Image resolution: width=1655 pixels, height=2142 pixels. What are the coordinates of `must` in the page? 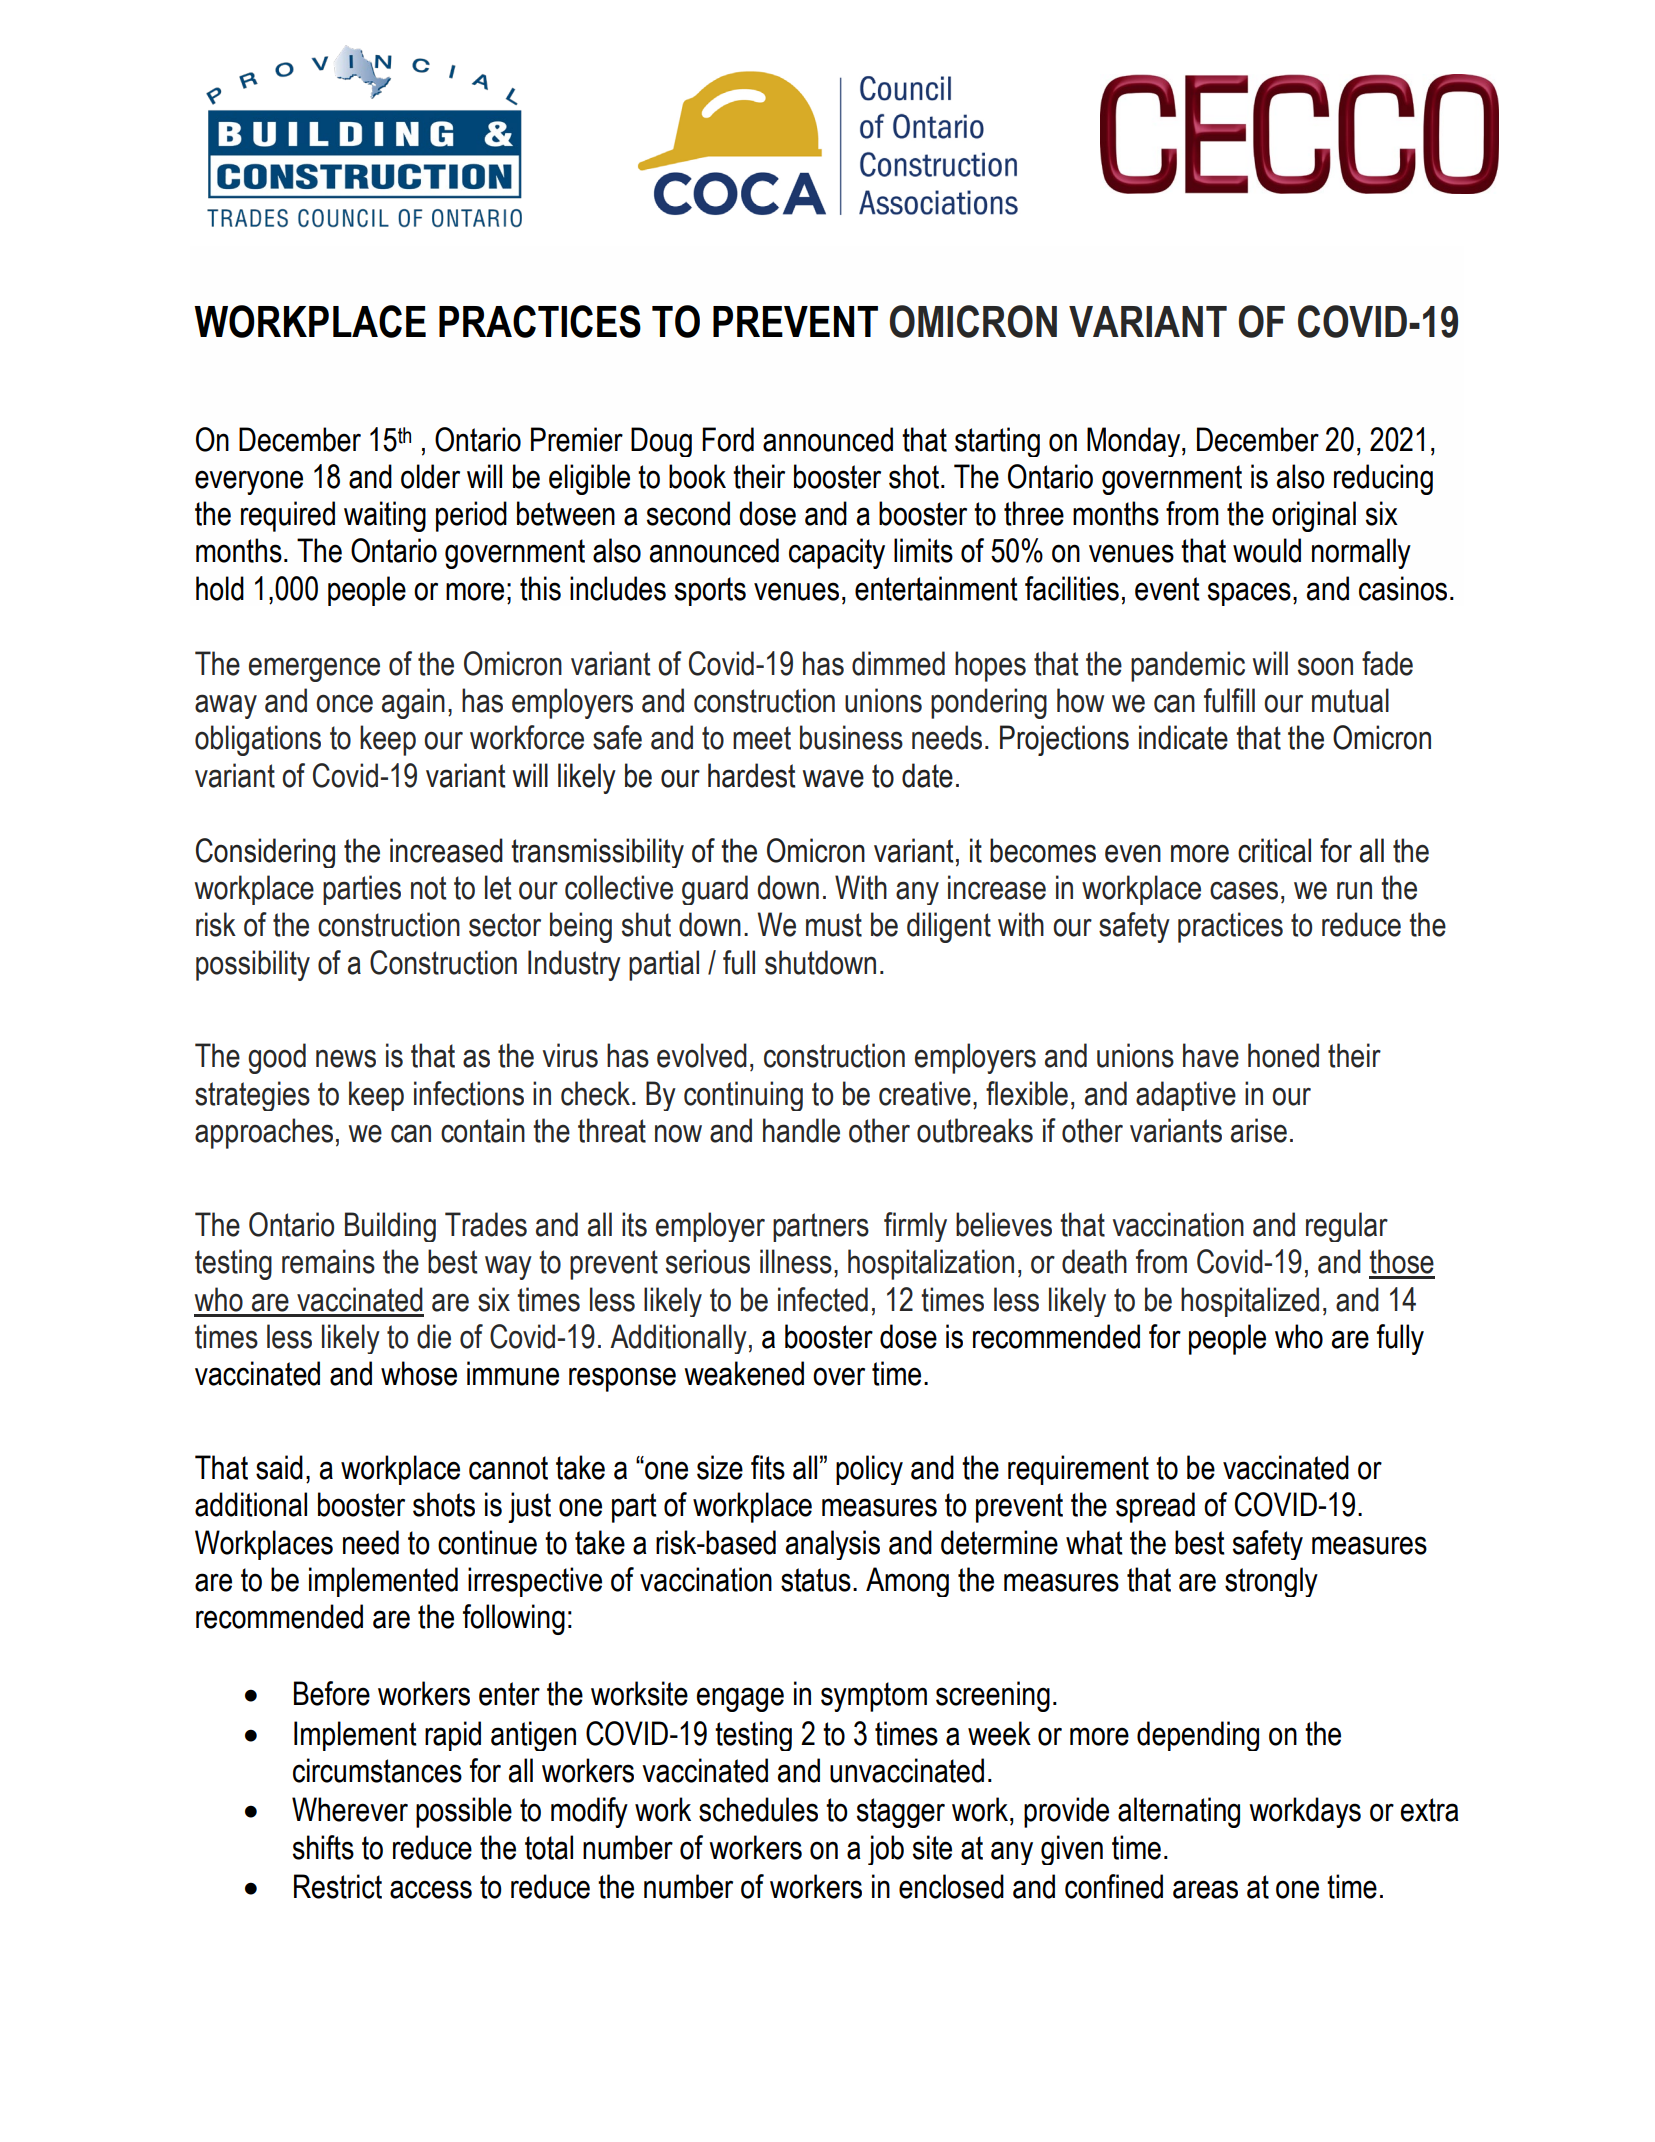 It's located at (834, 925).
